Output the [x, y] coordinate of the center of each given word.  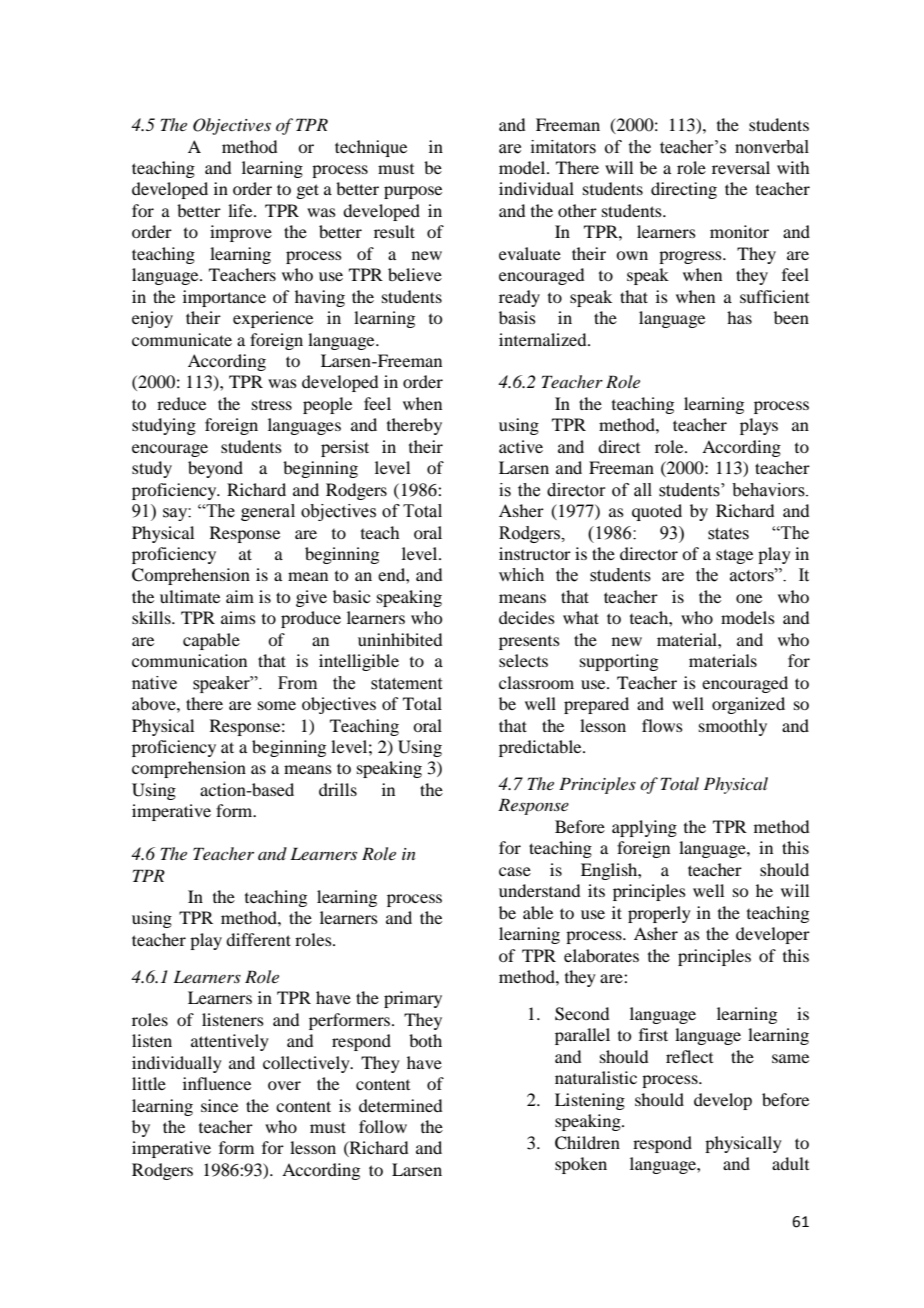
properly [659, 914]
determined [400, 1105]
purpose [413, 192]
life [241, 210]
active [521, 446]
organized [748, 705]
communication [189, 660]
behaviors [769, 490]
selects [523, 660]
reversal [741, 167]
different [258, 939]
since [219, 1105]
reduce [181, 403]
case [515, 871]
